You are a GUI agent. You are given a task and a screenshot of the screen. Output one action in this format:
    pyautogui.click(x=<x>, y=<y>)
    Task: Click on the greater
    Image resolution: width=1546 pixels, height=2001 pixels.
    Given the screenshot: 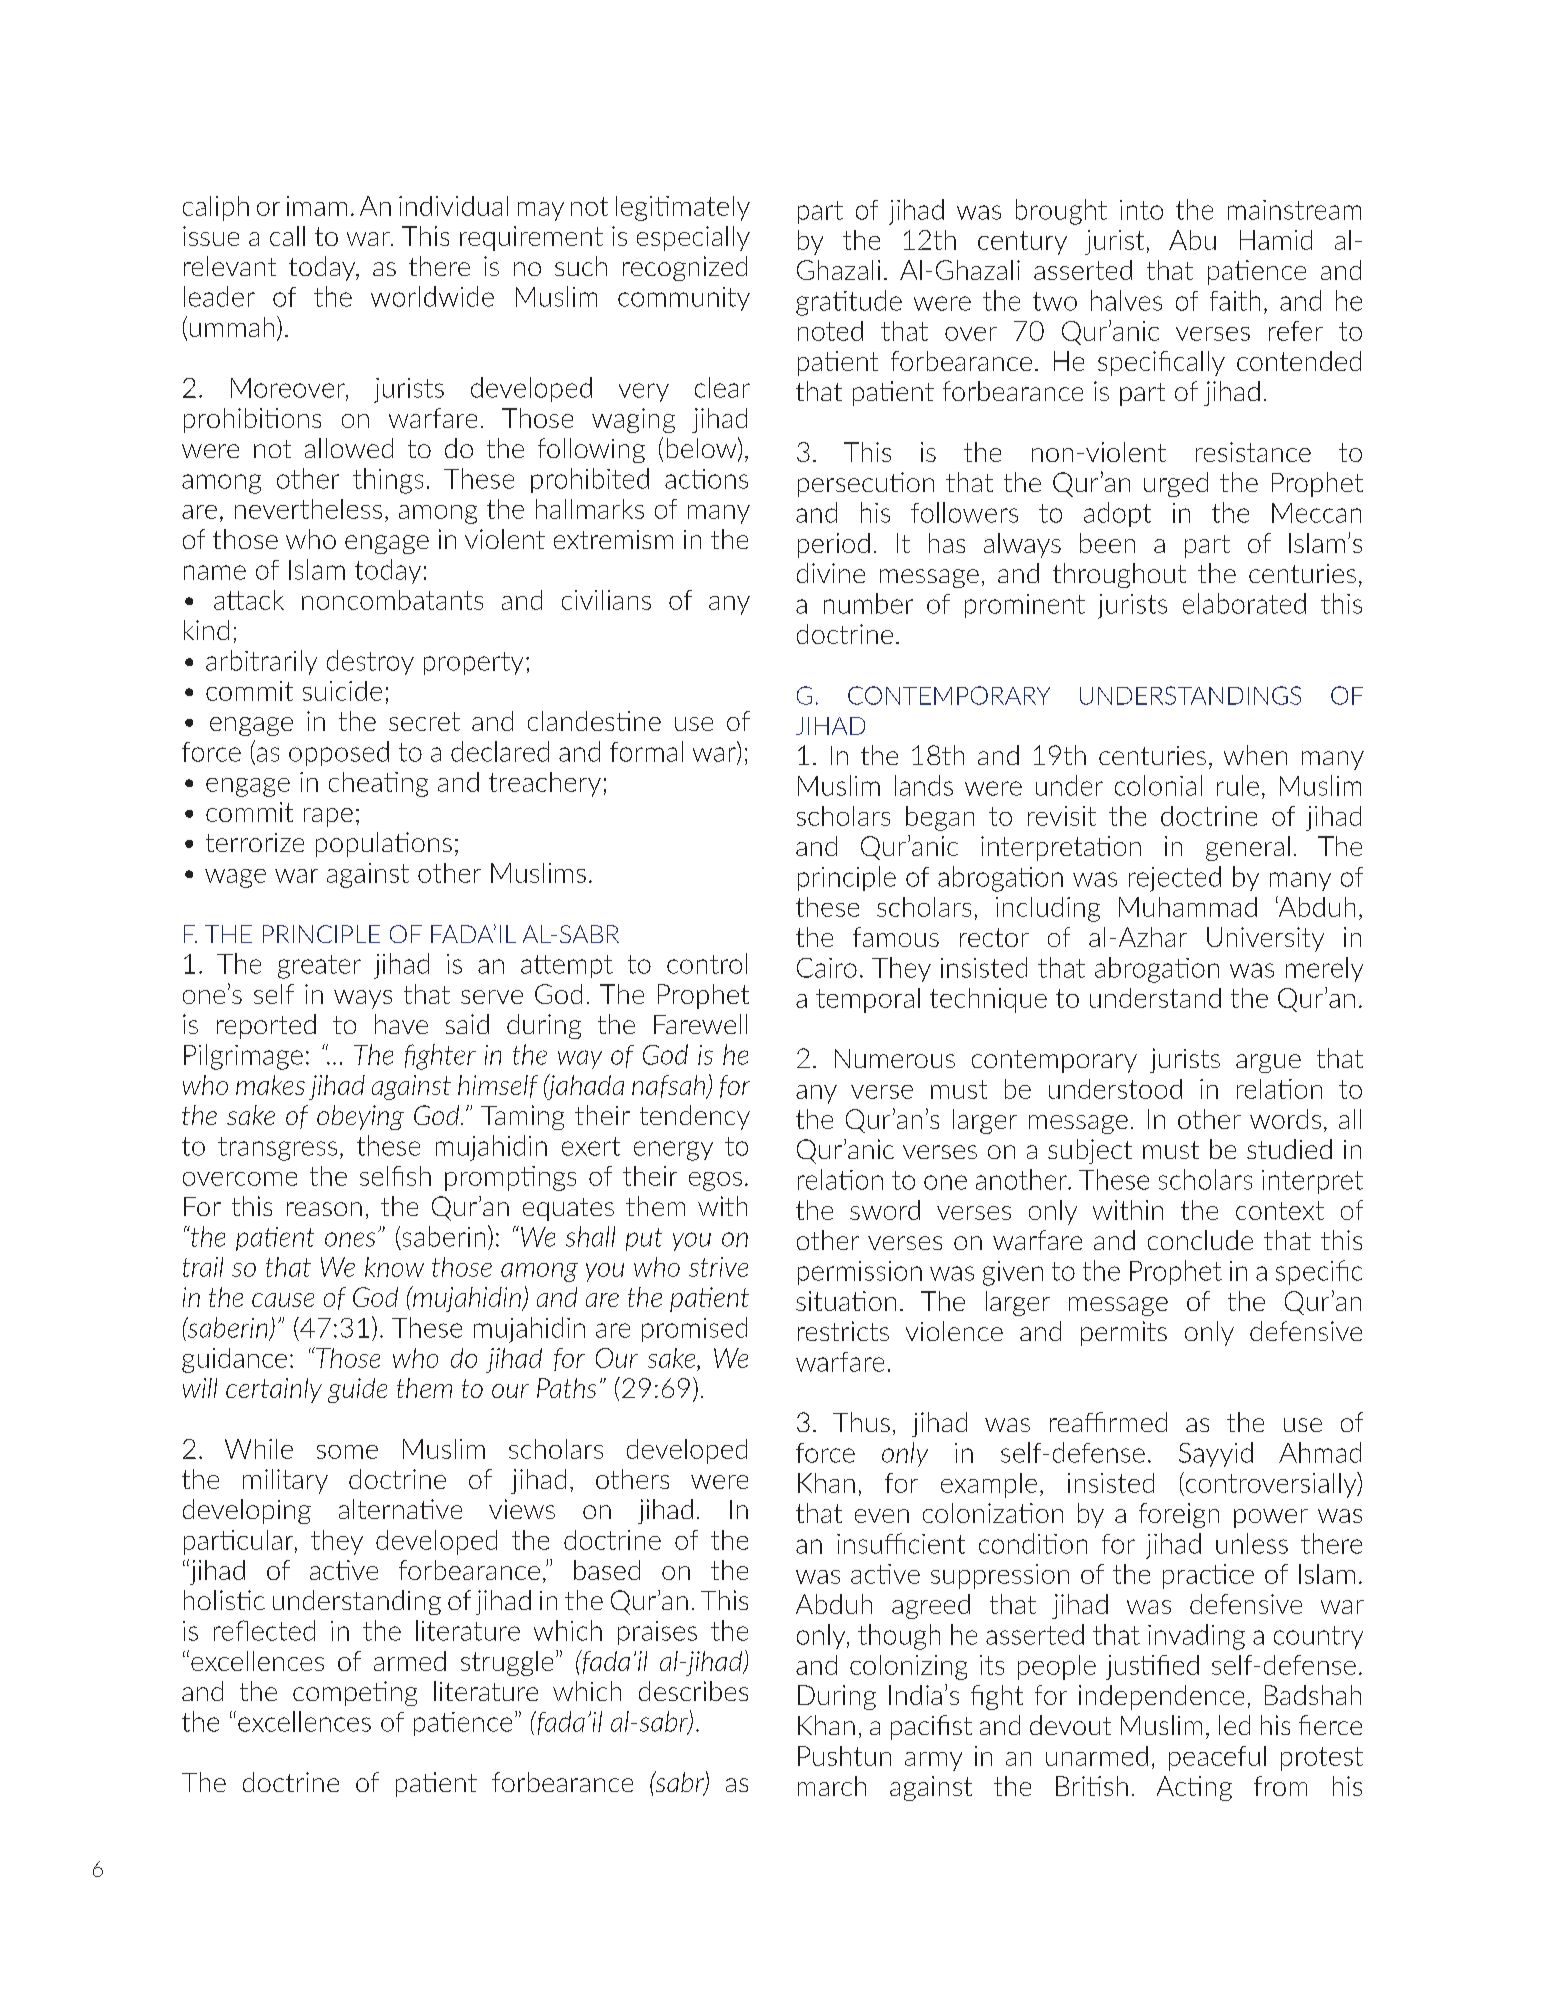 What is the action you would take?
    pyautogui.click(x=319, y=967)
